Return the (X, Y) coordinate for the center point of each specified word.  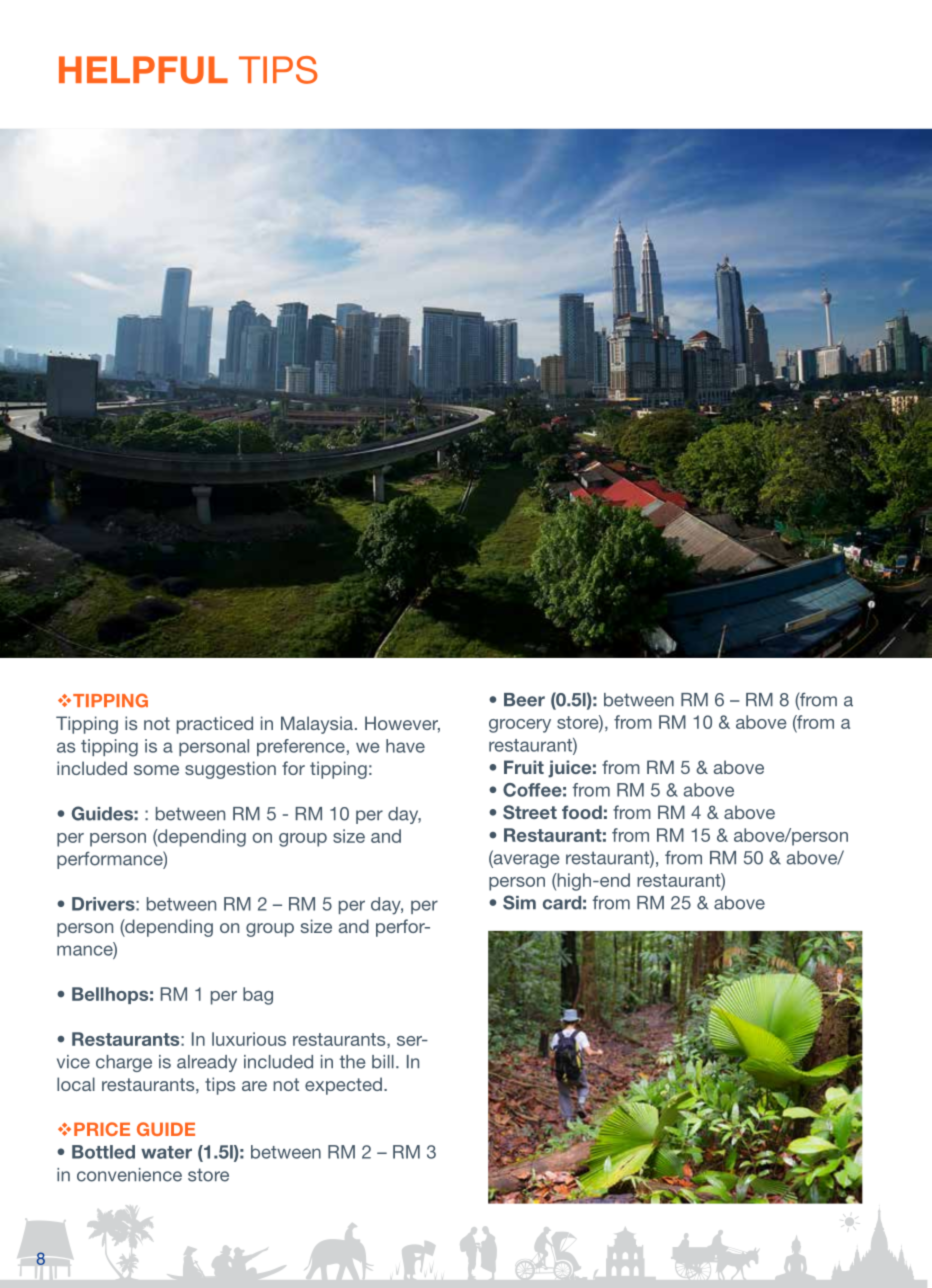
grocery (520, 726)
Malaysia (317, 725)
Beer (524, 700)
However (402, 724)
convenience (129, 1175)
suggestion (230, 770)
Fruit (524, 767)
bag (258, 996)
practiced (215, 725)
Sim (519, 902)
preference (301, 747)
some (156, 770)
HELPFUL (143, 70)
